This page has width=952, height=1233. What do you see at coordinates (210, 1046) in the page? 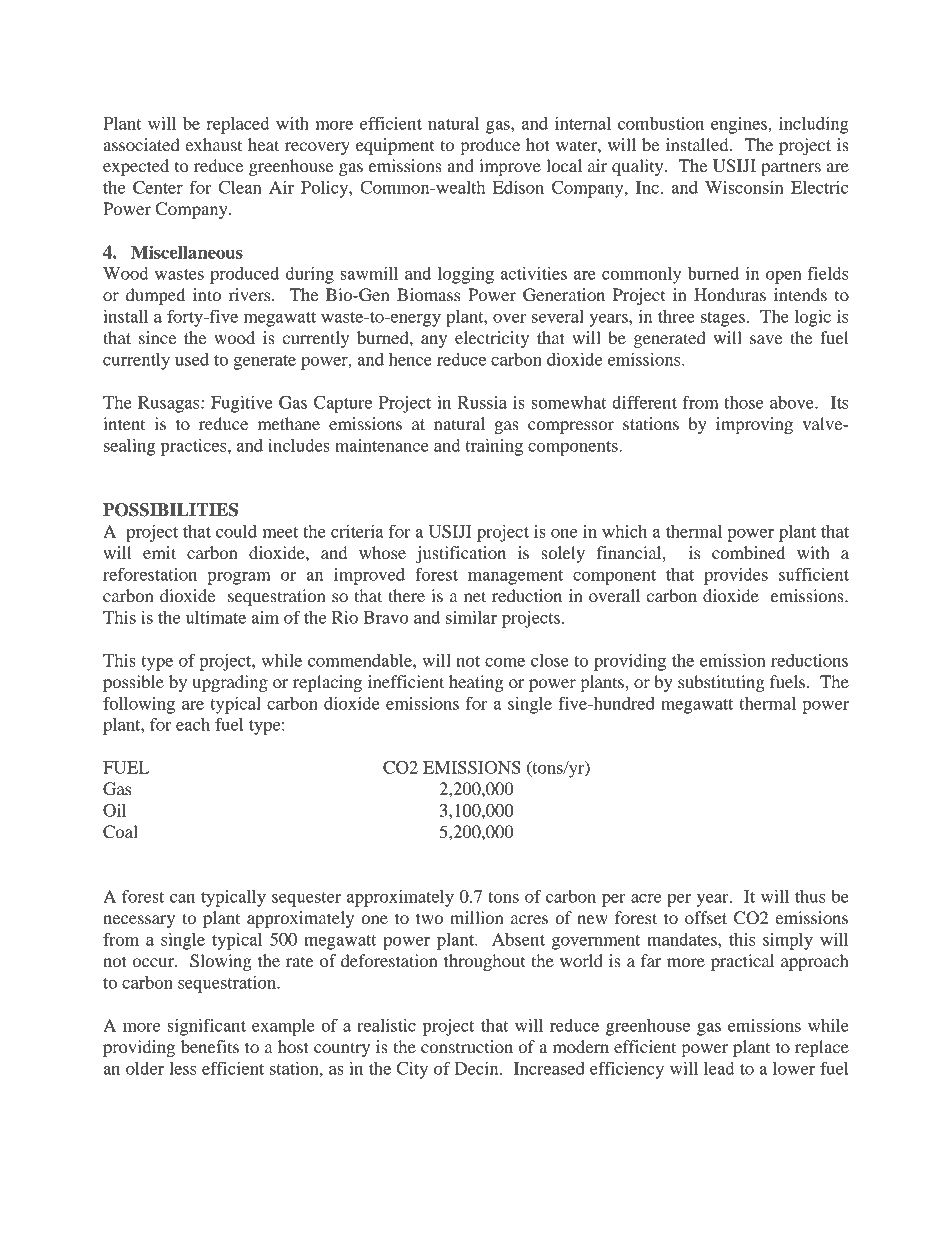
I see `benefits` at bounding box center [210, 1046].
